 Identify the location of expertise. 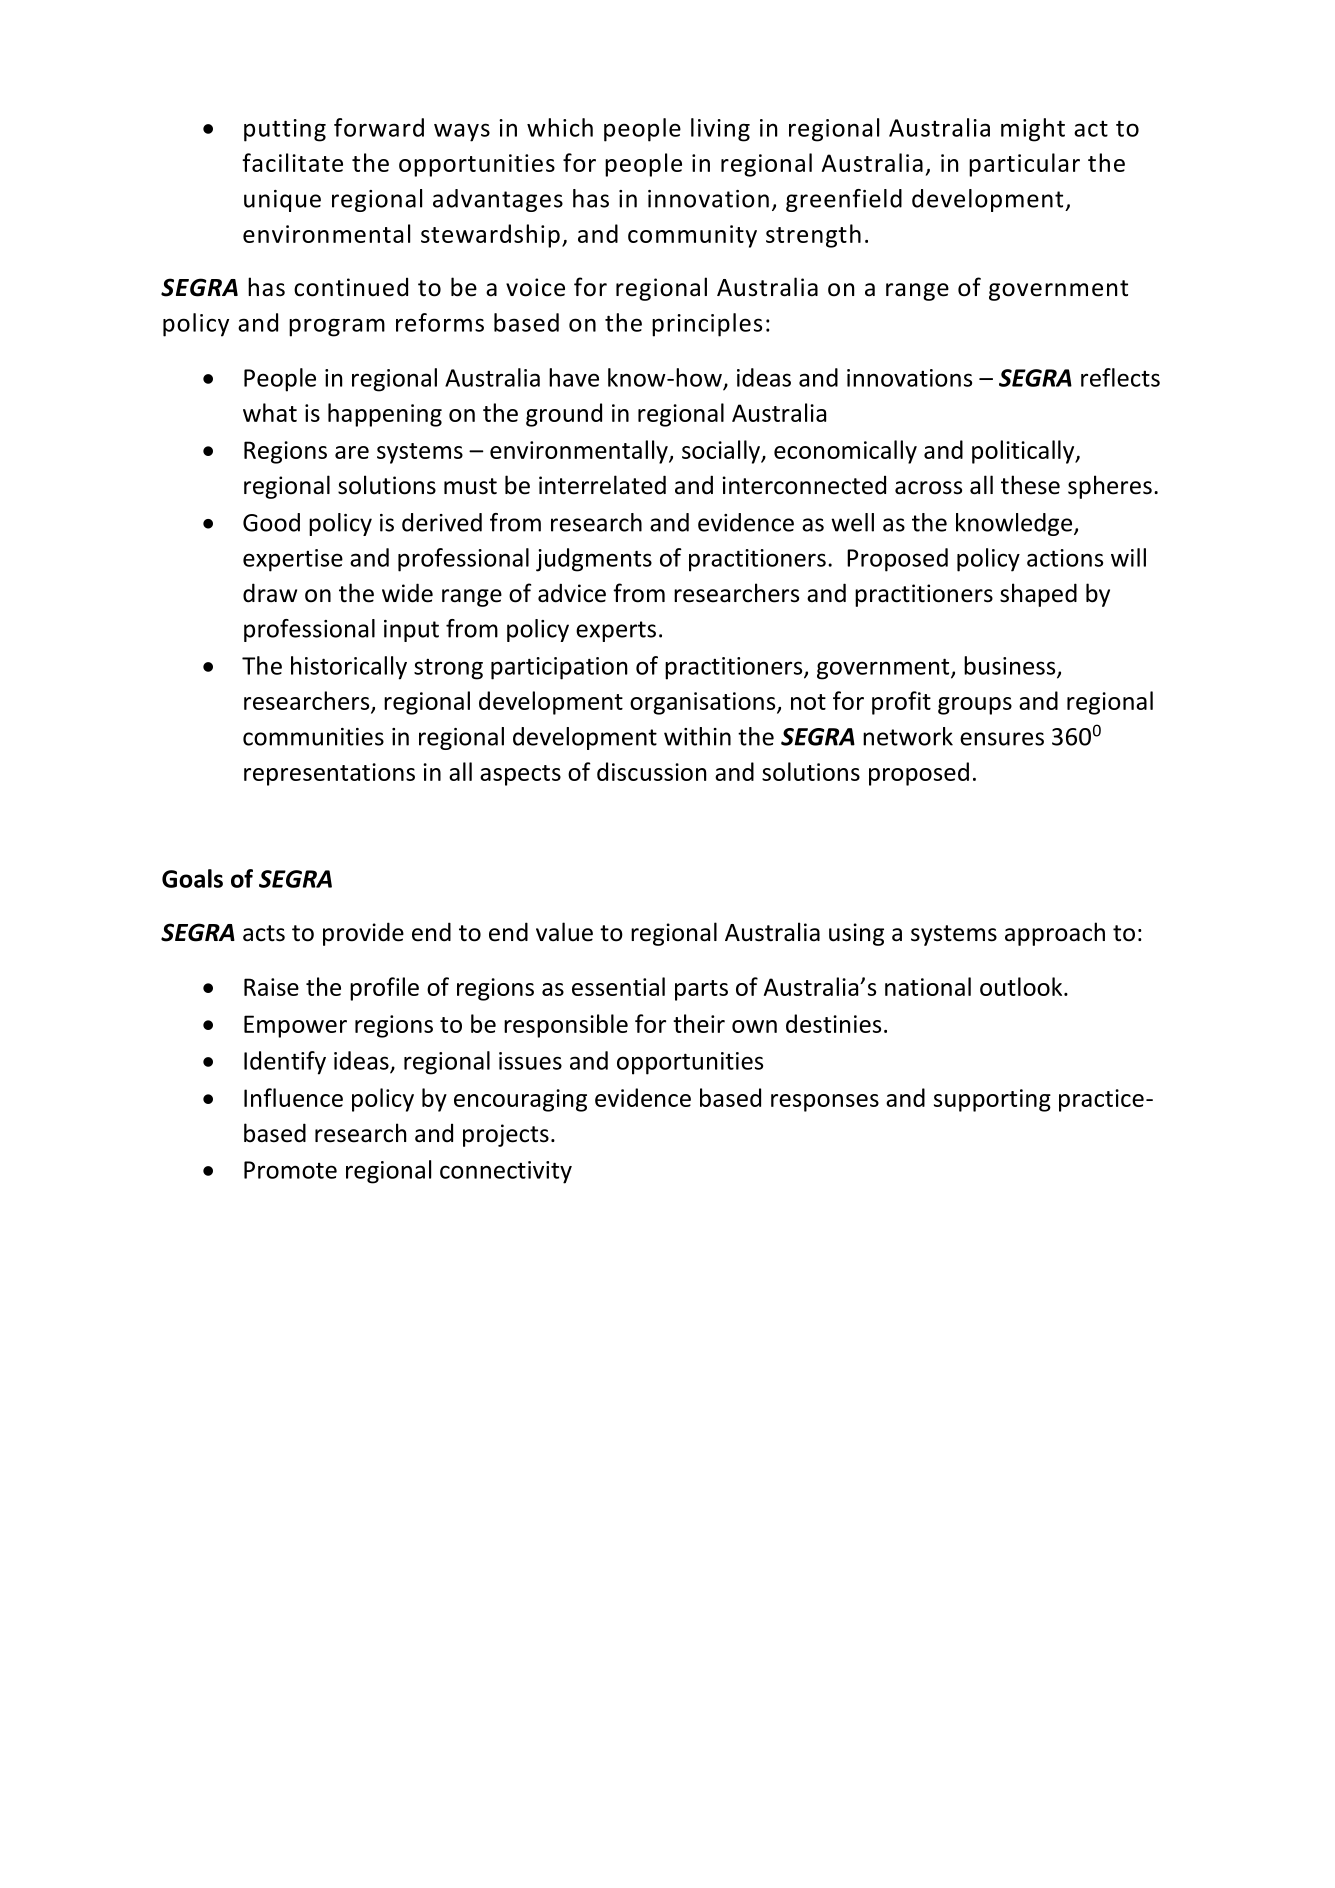
(293, 560).
